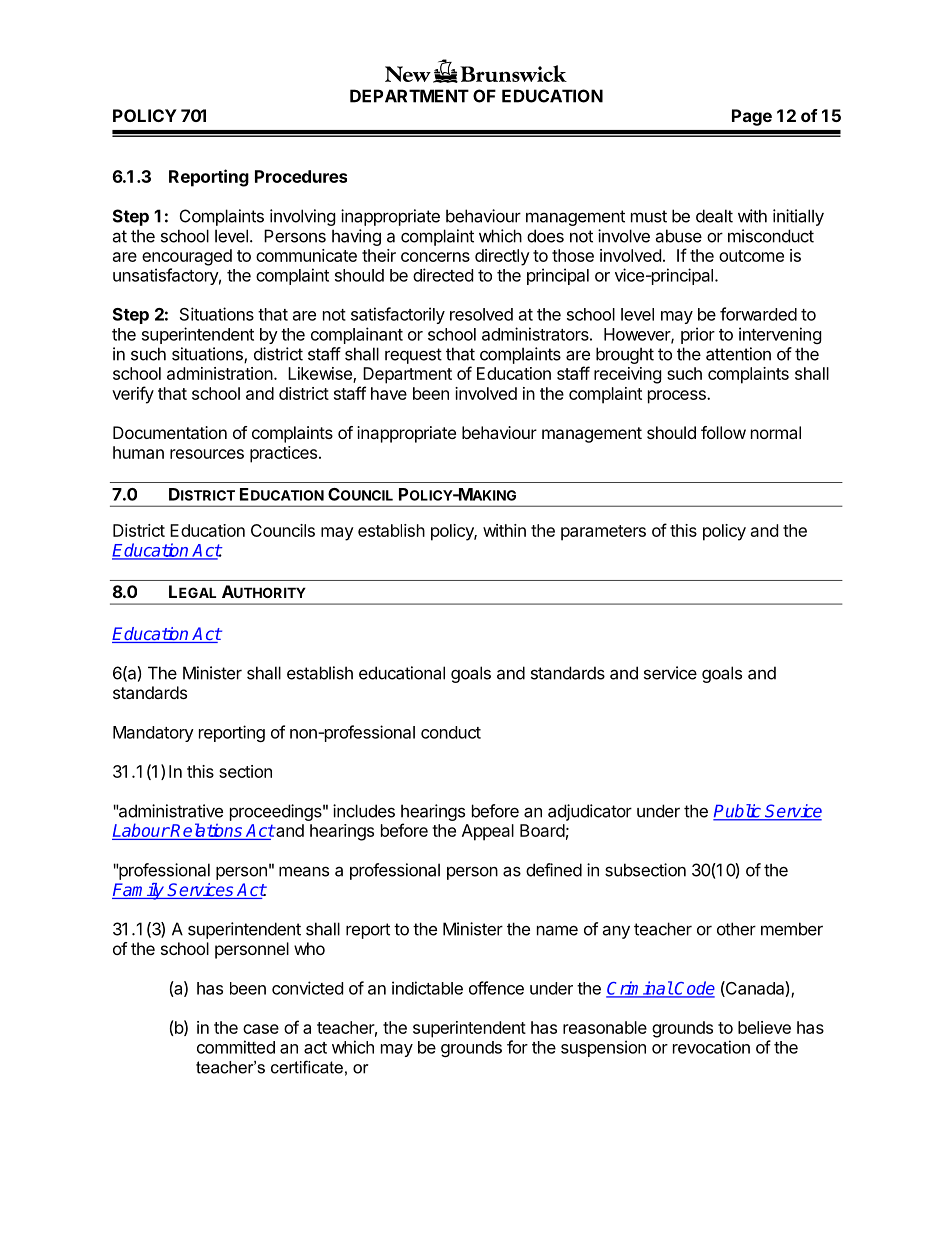 This page has height=1233, width=952. Describe the element at coordinates (545, 236) in the page. I see `does` at that location.
